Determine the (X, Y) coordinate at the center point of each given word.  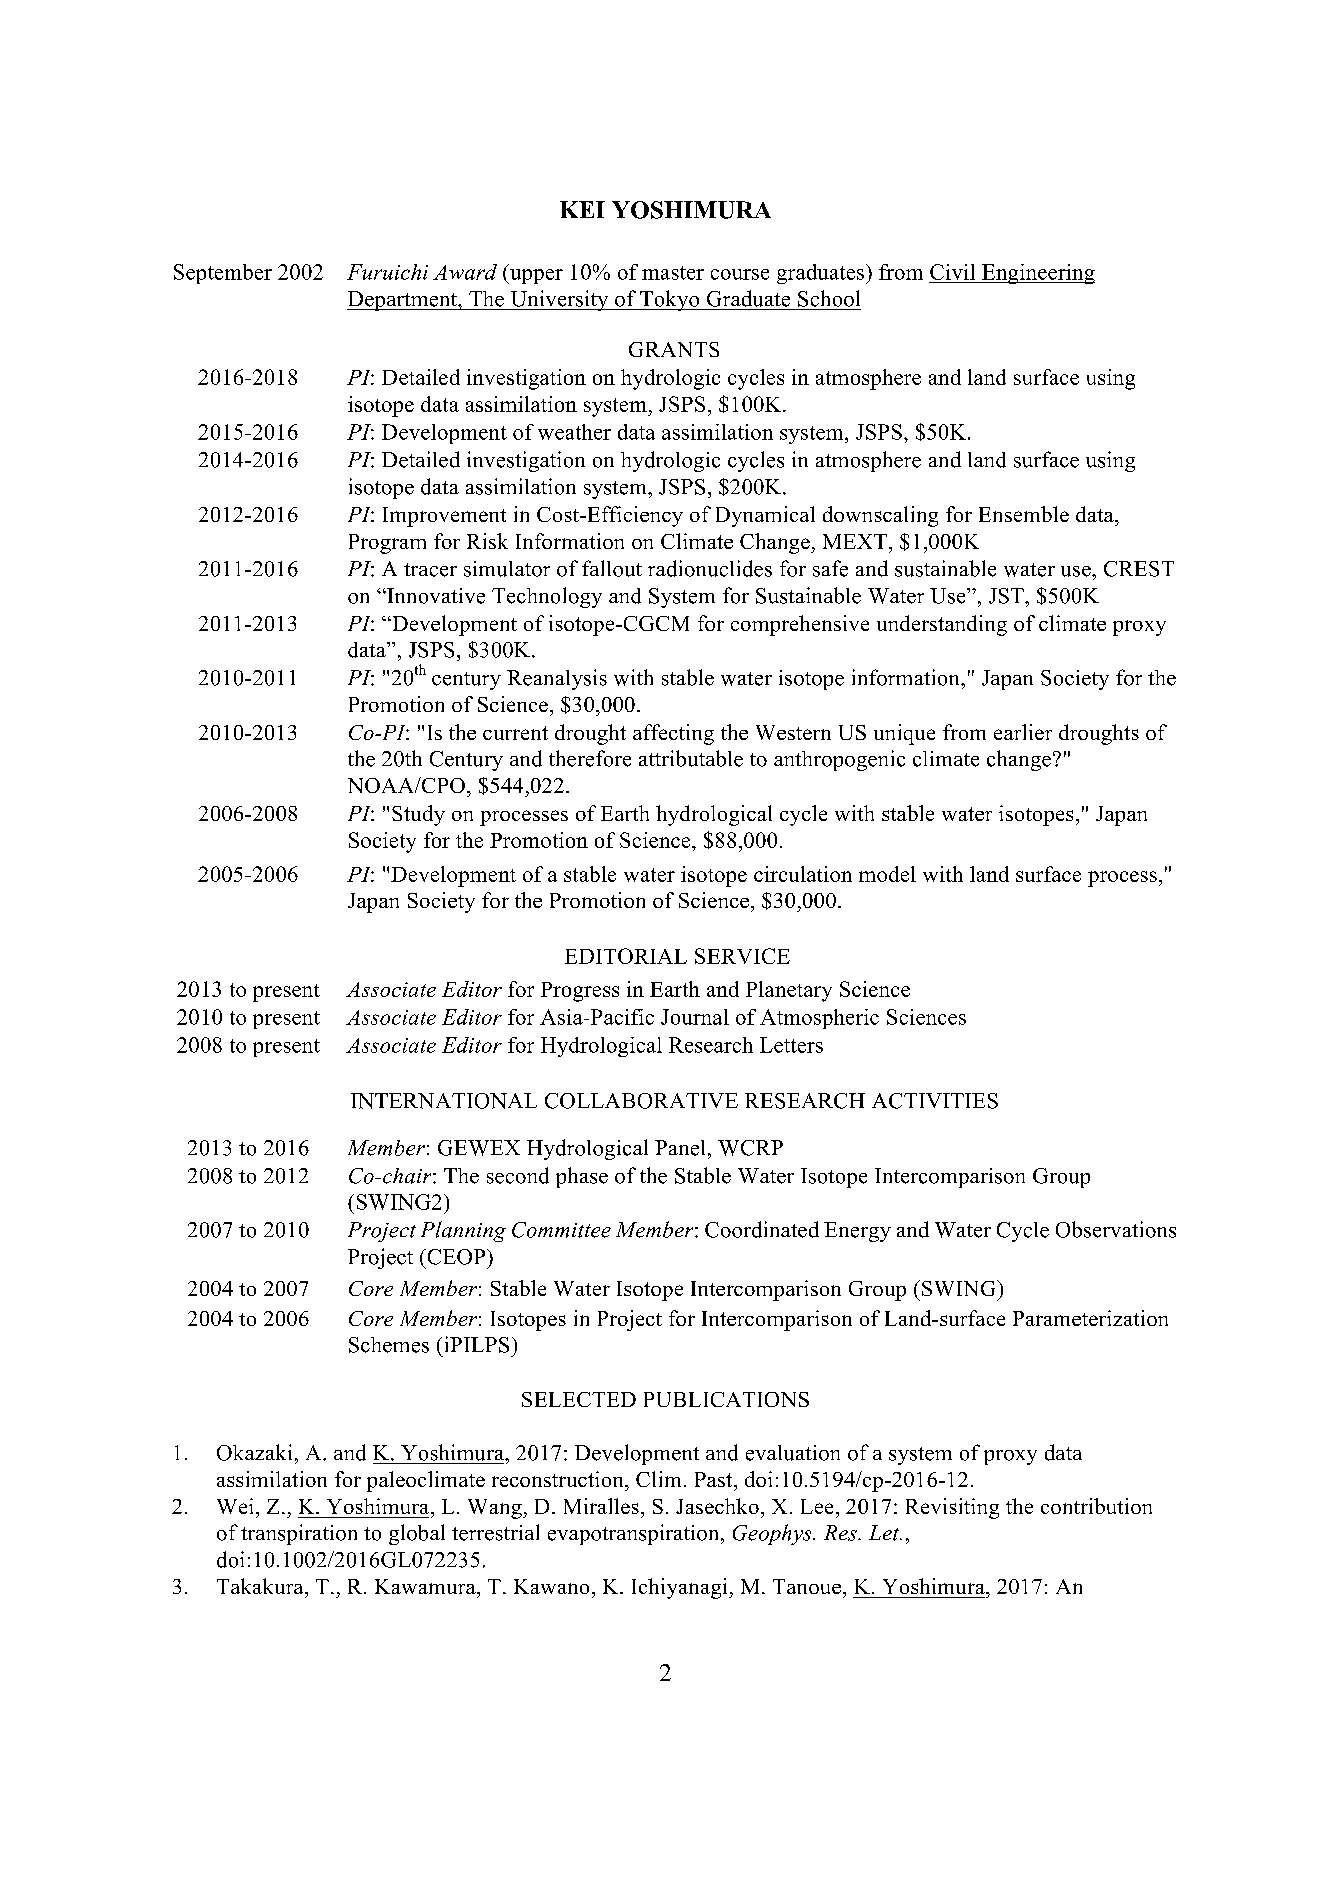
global (417, 1534)
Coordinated (762, 1229)
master (673, 273)
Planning (463, 1231)
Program (387, 544)
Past (715, 1479)
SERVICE (742, 956)
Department (403, 301)
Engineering (1037, 274)
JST (1007, 596)
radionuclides (710, 568)
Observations (1116, 1229)
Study (418, 815)
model (887, 874)
